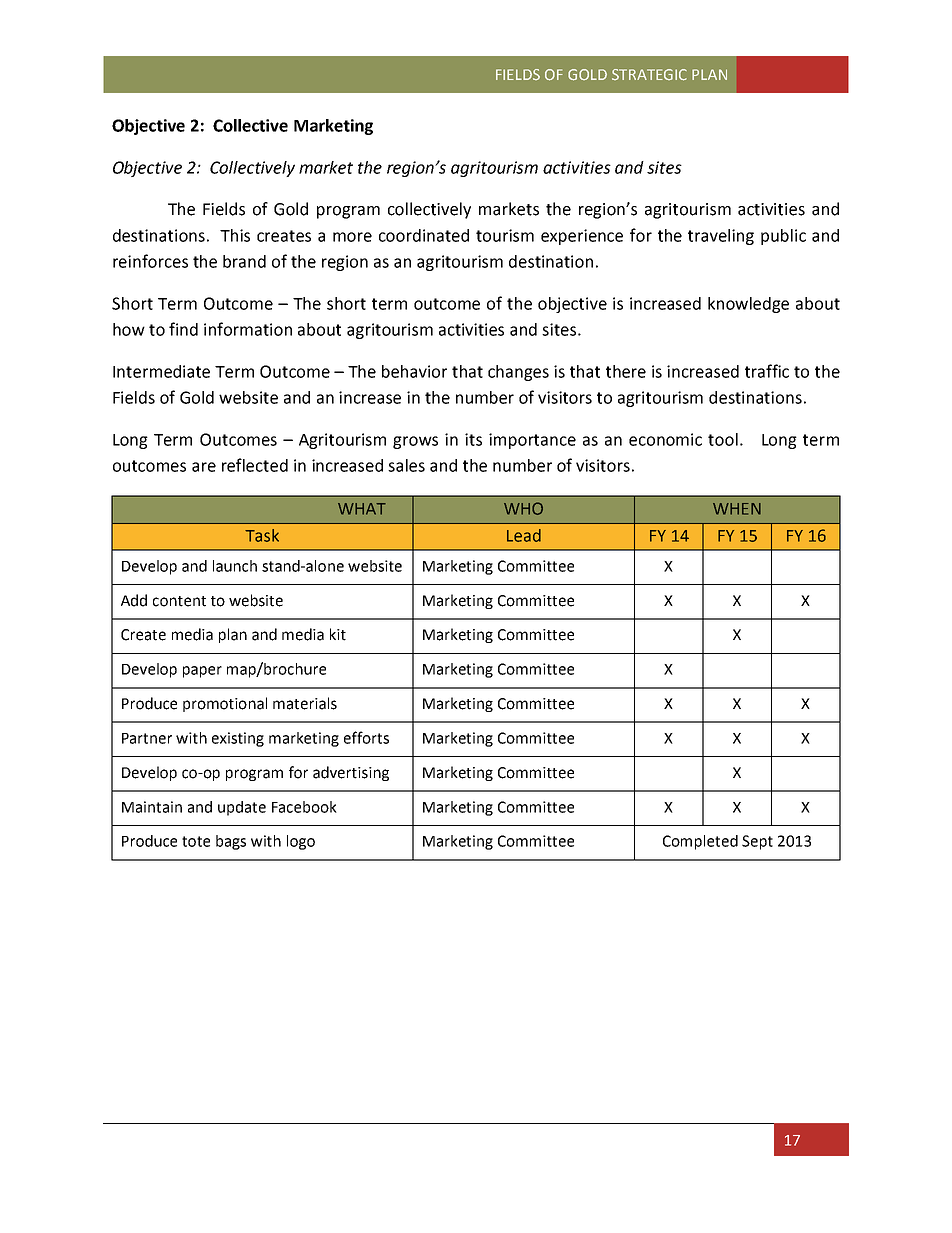 The image size is (952, 1233). What do you see at coordinates (649, 75) in the page?
I see `STRATEGIC` at bounding box center [649, 75].
